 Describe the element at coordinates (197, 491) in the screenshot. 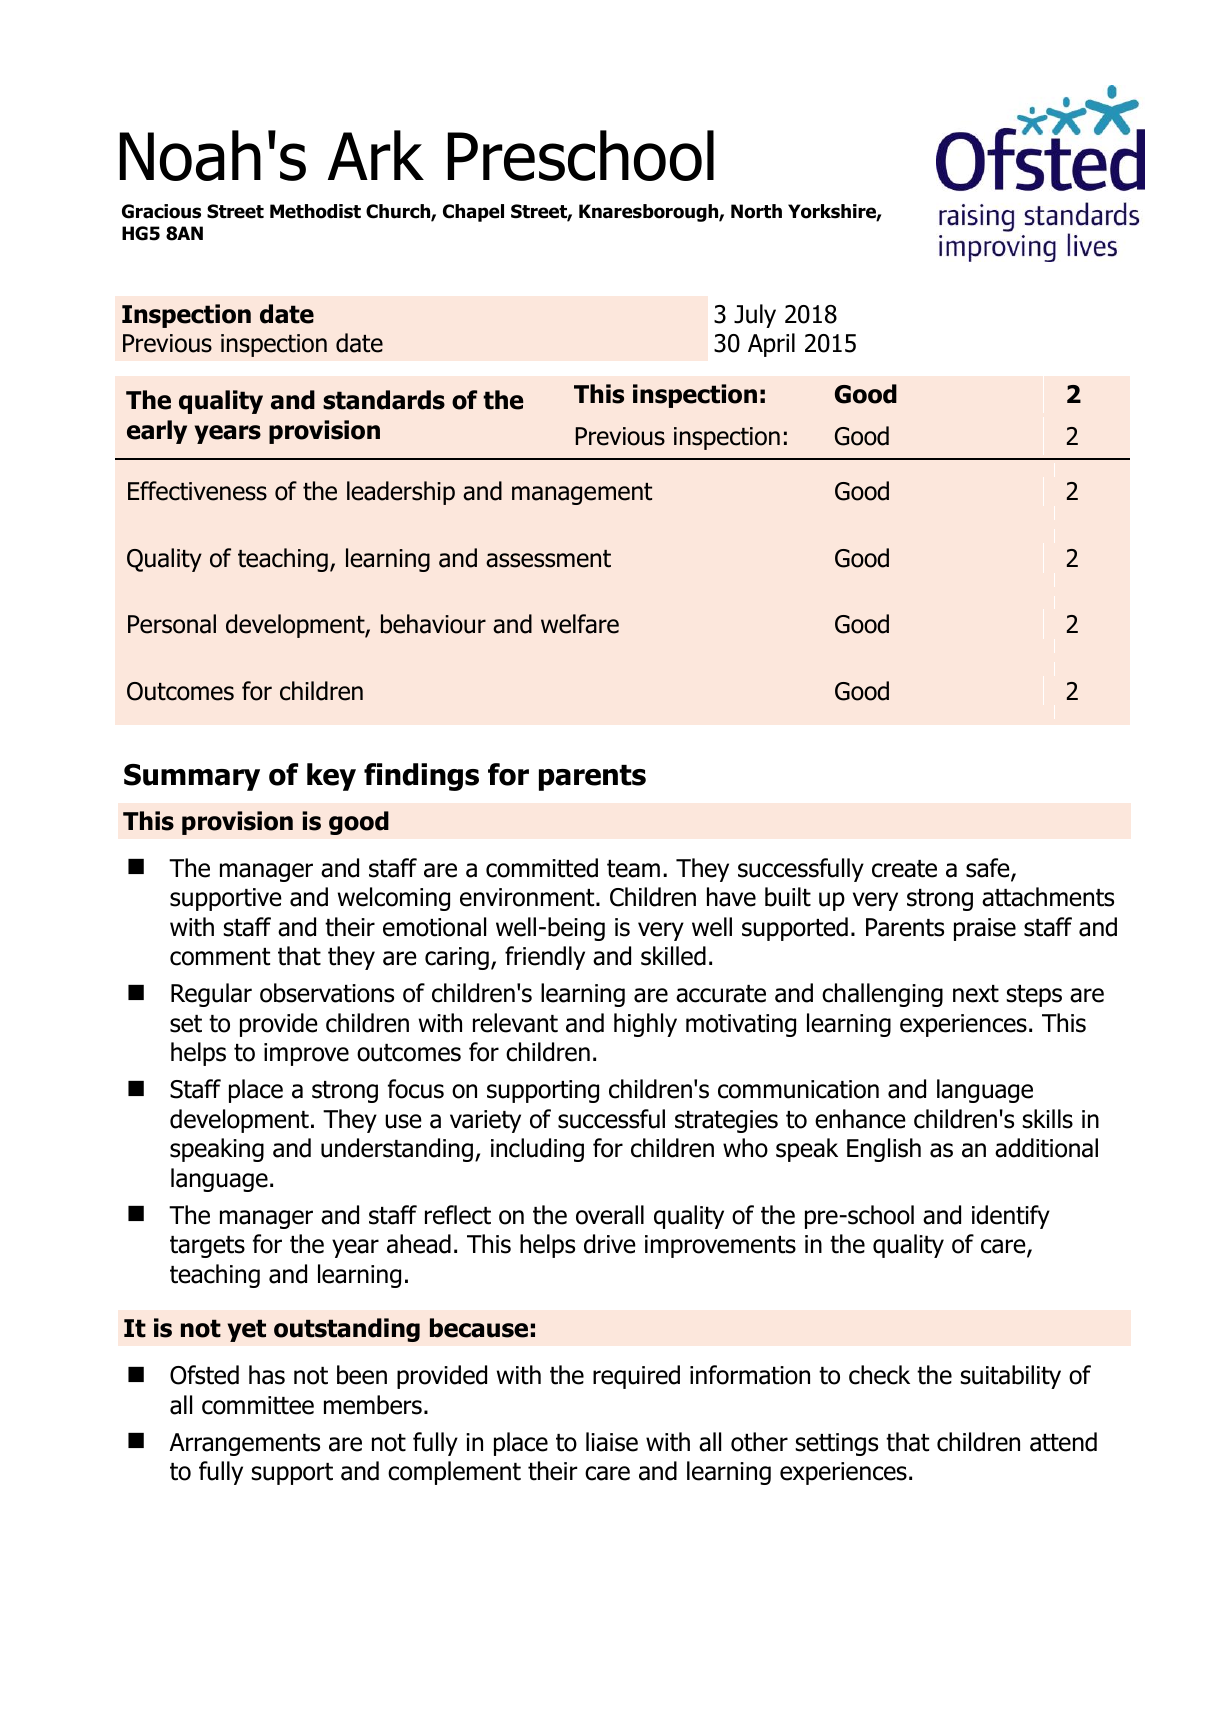

I see `Effectiveness` at that location.
